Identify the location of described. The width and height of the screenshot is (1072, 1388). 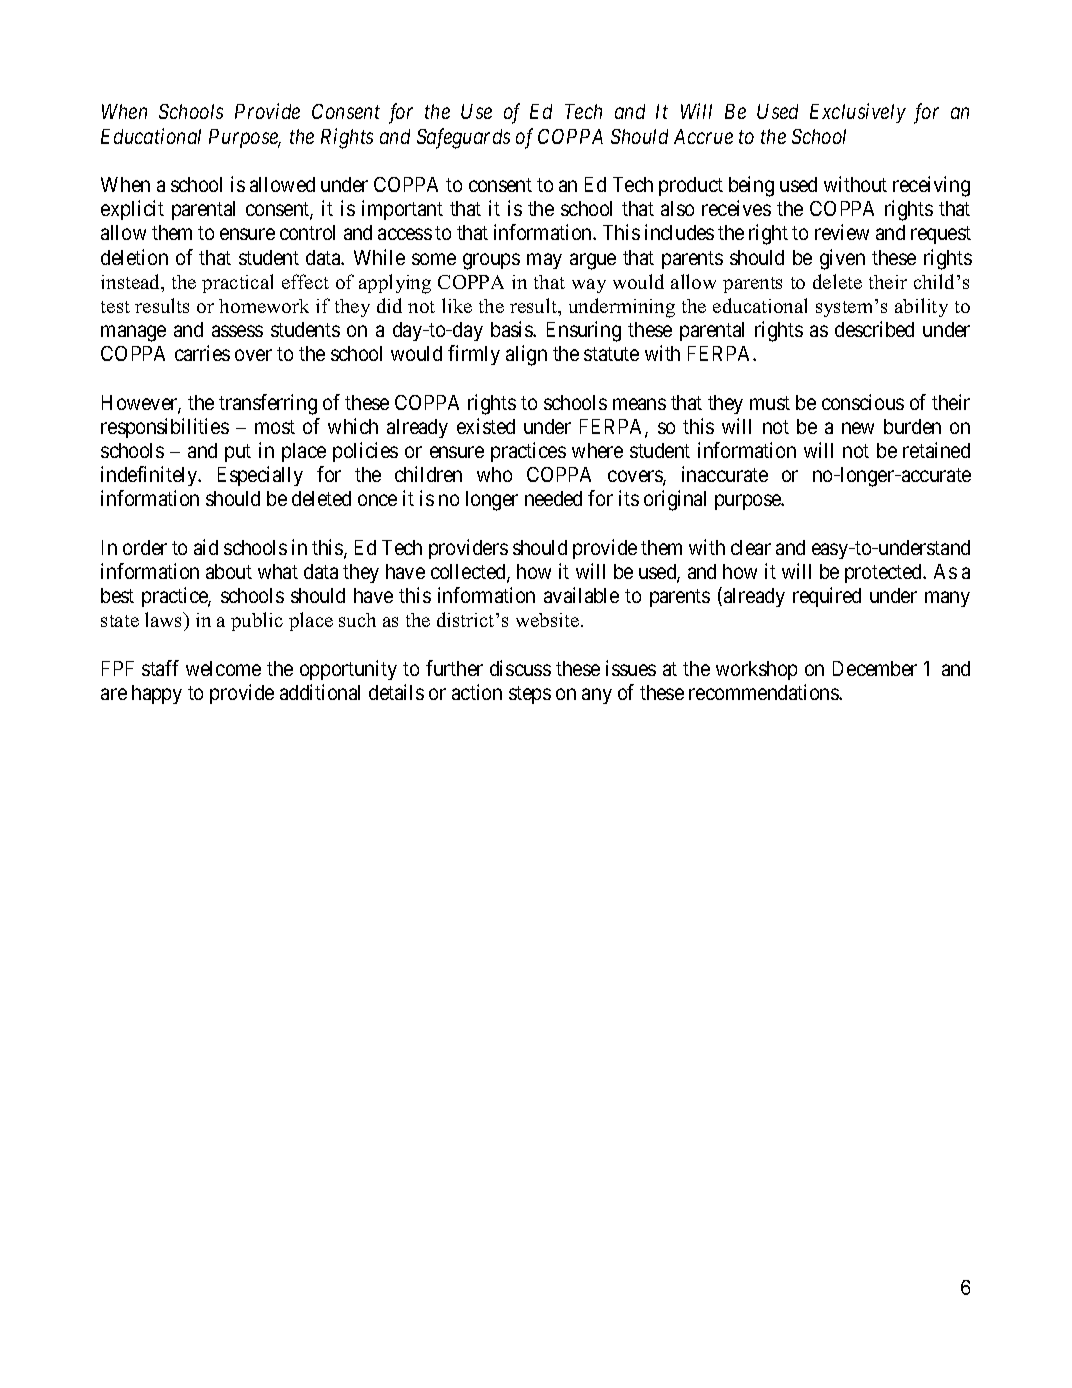
(874, 329).
